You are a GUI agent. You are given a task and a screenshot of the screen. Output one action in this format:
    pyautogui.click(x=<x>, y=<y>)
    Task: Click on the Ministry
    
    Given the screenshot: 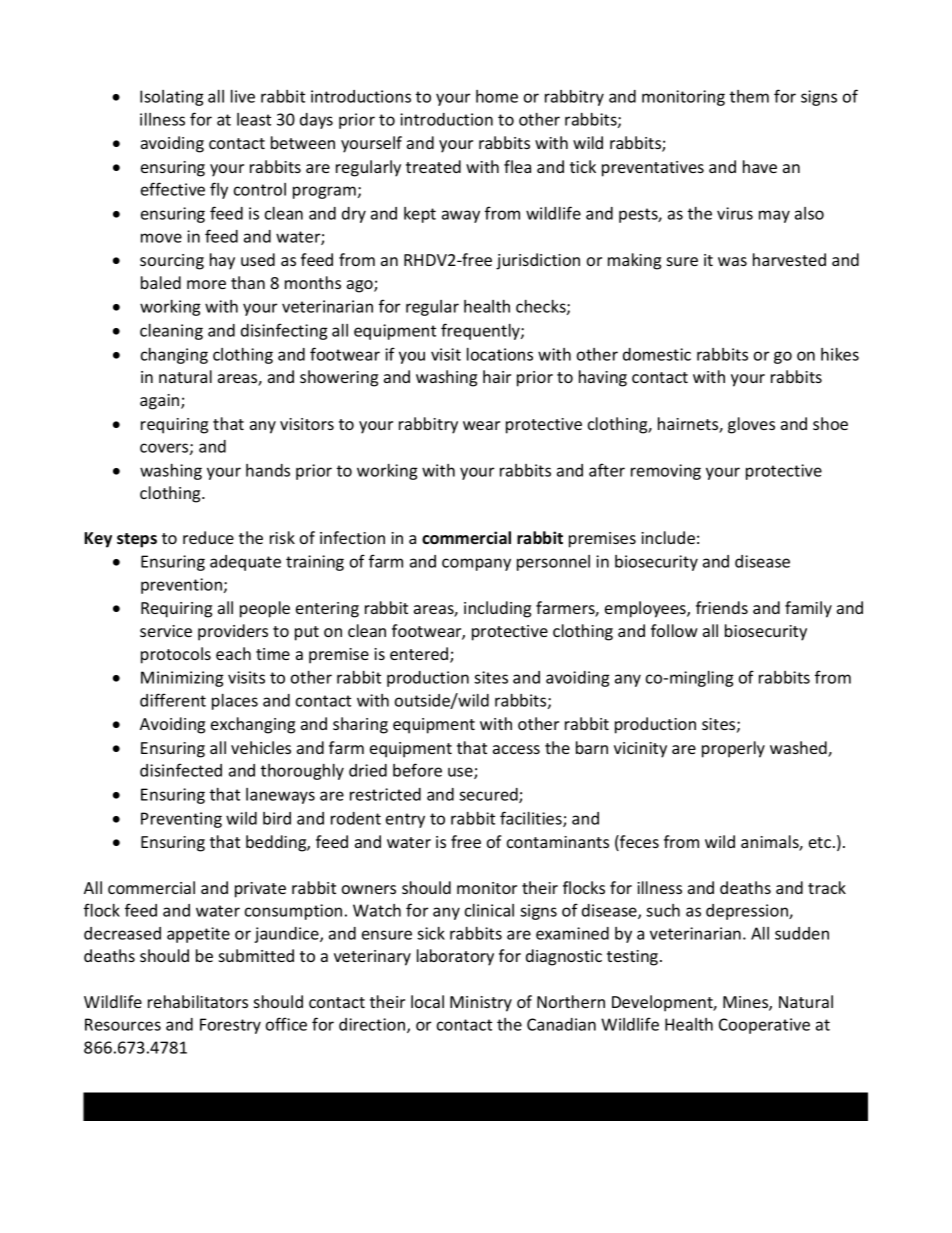 What is the action you would take?
    pyautogui.click(x=481, y=1004)
